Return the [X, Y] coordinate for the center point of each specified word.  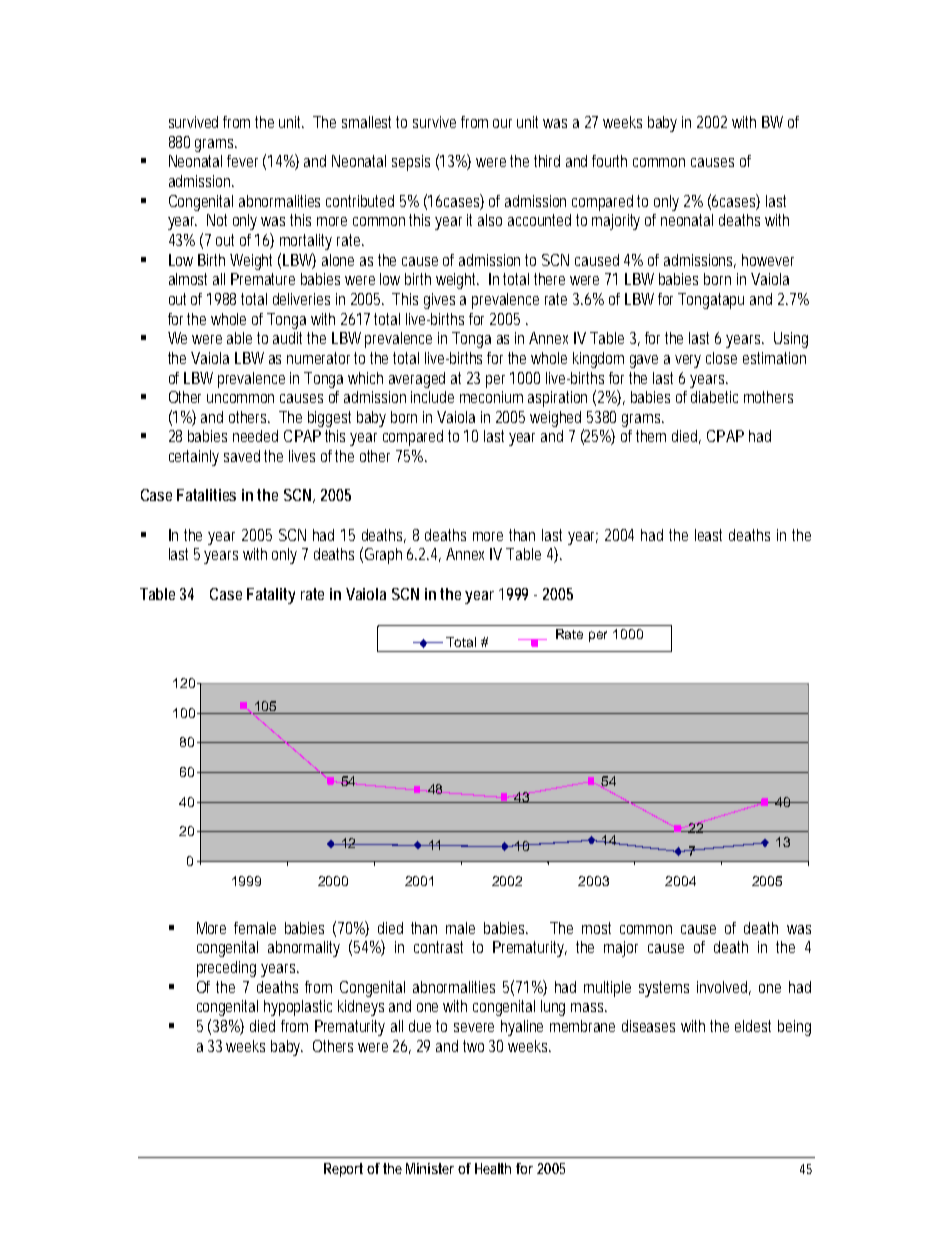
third [547, 161]
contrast [438, 947]
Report [343, 1170]
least [708, 535]
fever [242, 161]
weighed [555, 419]
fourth [609, 161]
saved [242, 456]
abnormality [304, 949]
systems [664, 989]
